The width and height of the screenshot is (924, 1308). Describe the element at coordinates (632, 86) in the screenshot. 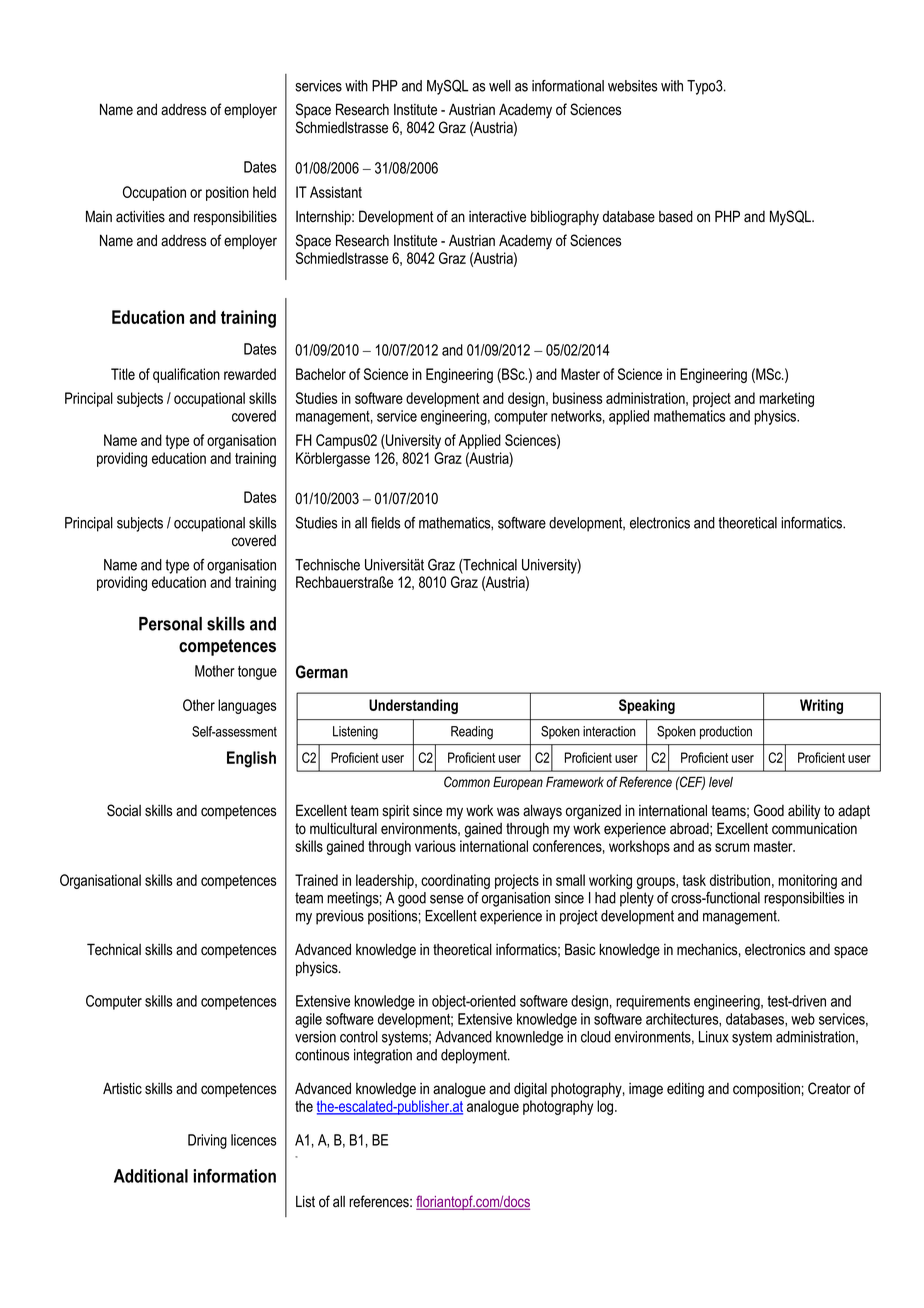

I see `websites` at that location.
